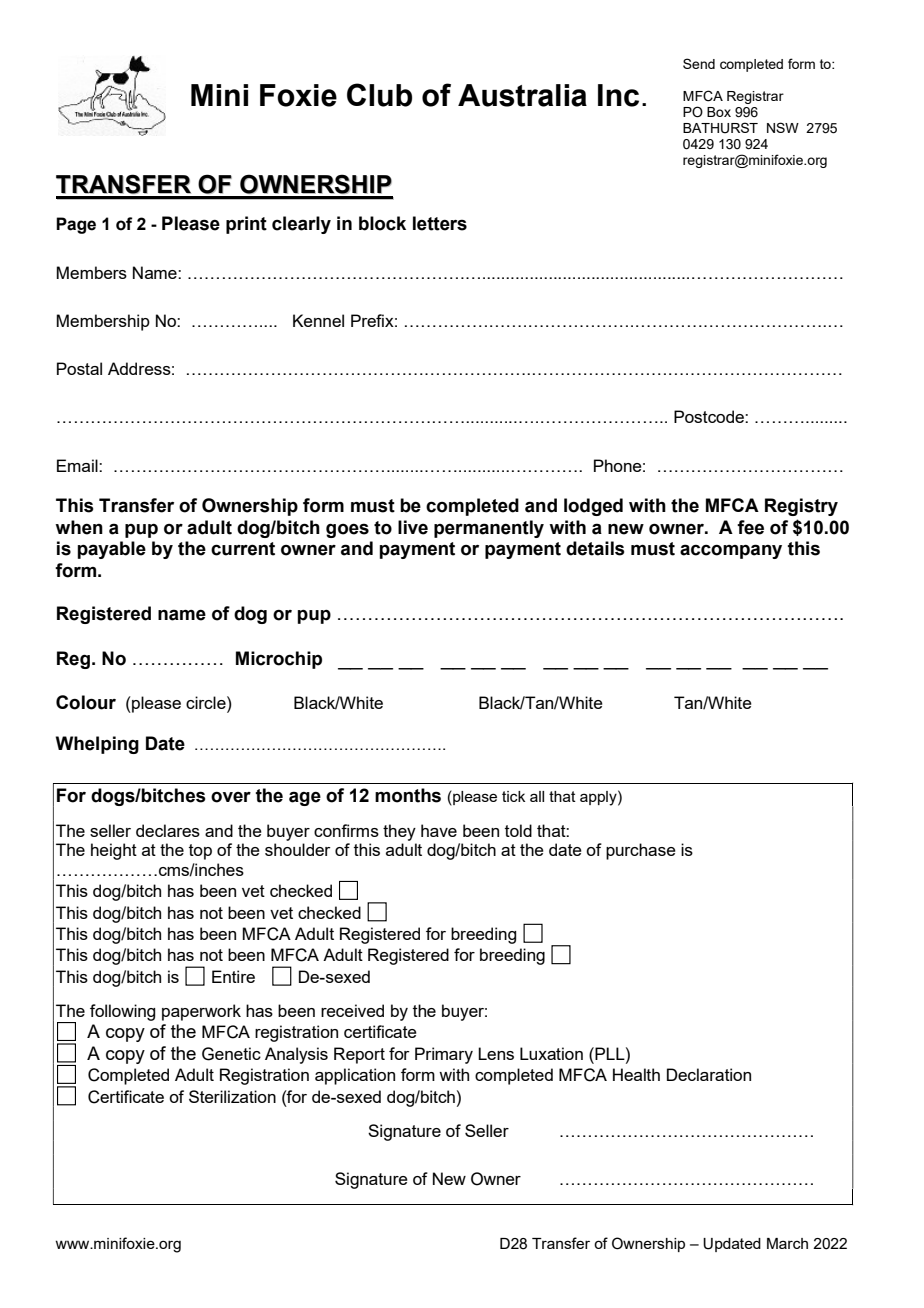 Image resolution: width=924 pixels, height=1308 pixels. Describe the element at coordinates (246, 225) in the screenshot. I see `print` at that location.
